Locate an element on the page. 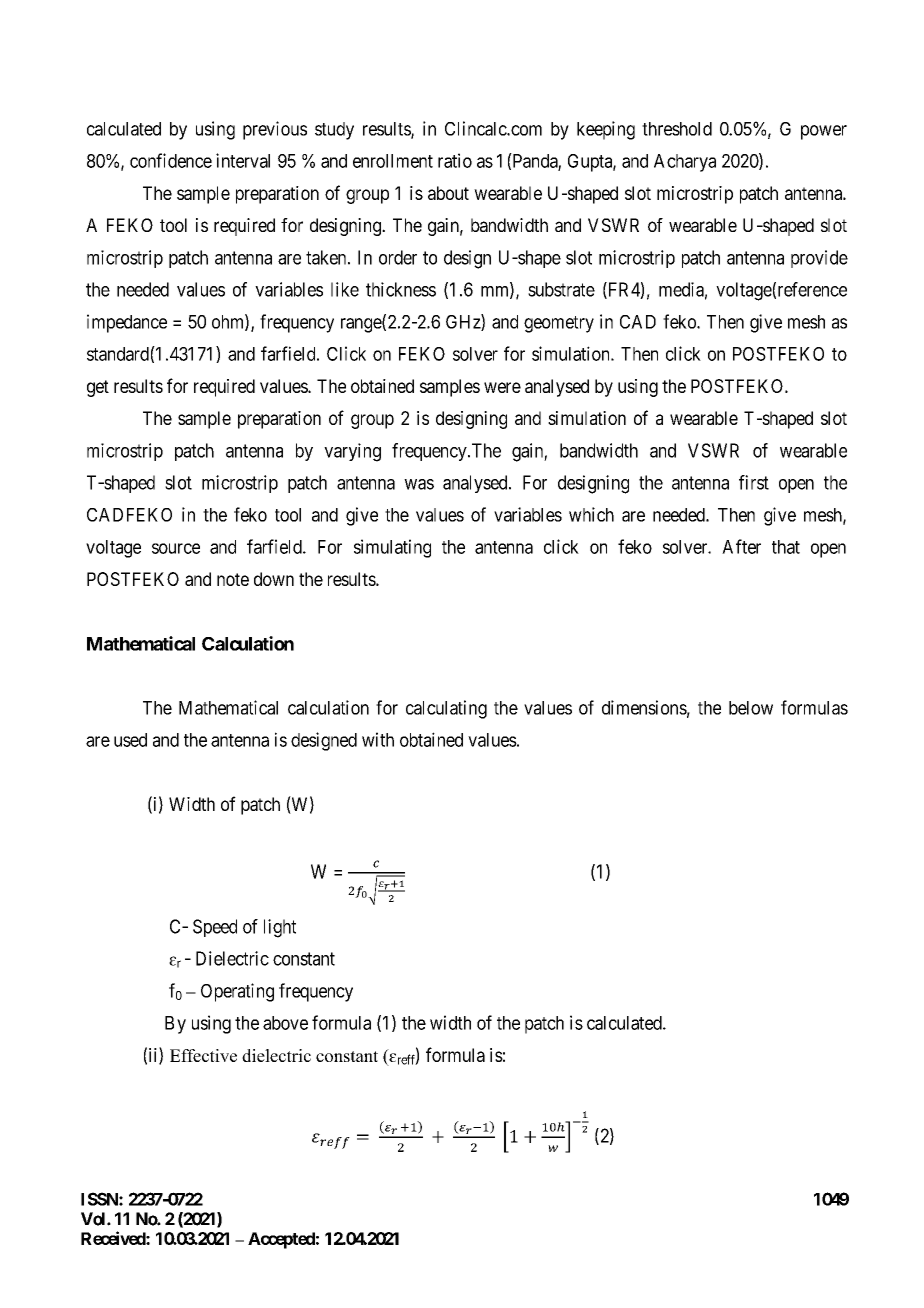 This image has width=924, height=1308. Acharya is located at coordinates (685, 163).
